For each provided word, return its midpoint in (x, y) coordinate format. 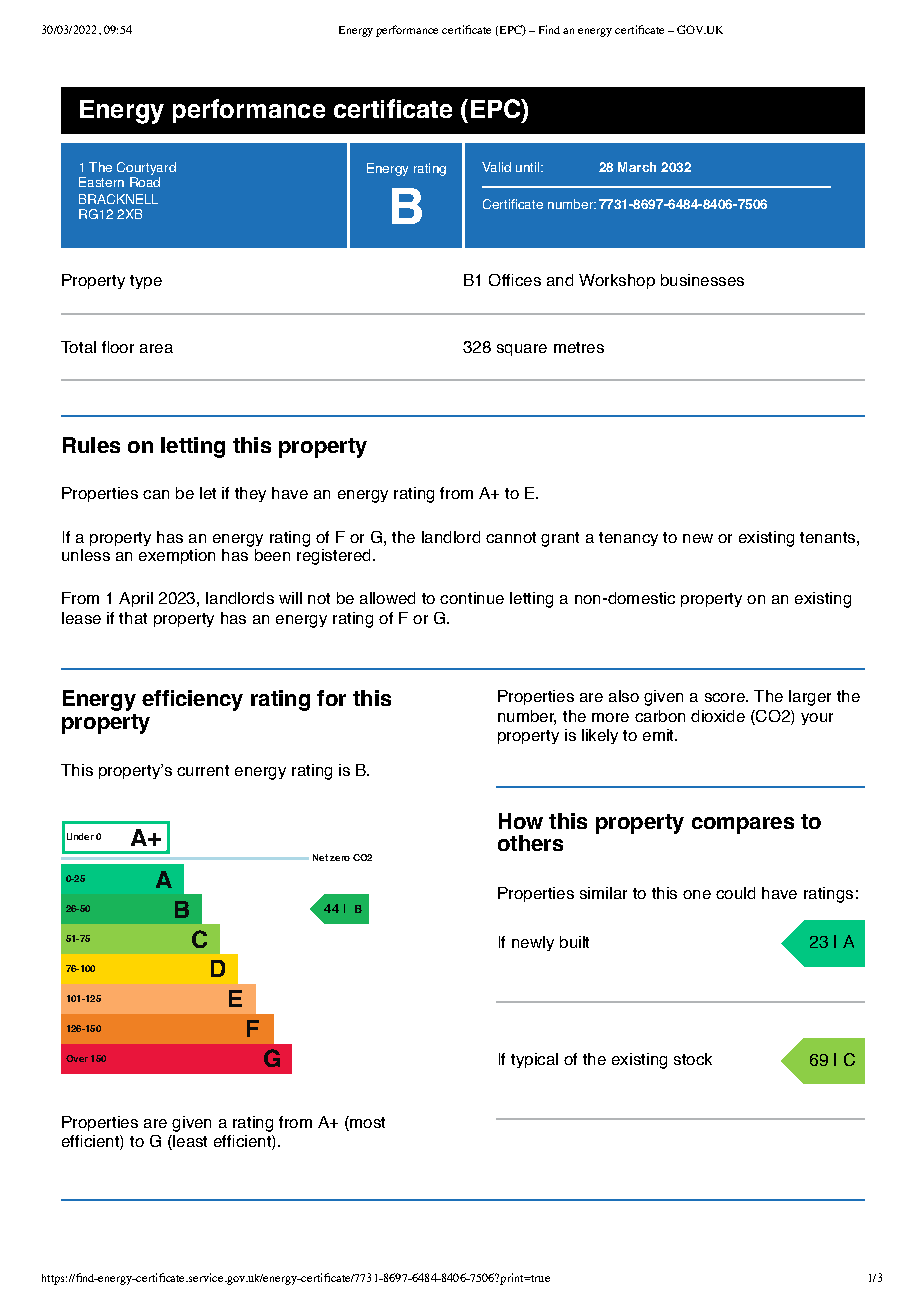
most (366, 1122)
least (189, 1142)
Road (145, 182)
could (735, 893)
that (133, 618)
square (522, 350)
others (530, 843)
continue (472, 598)
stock (693, 1059)
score (726, 697)
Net (320, 857)
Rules (91, 445)
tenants (829, 537)
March (637, 167)
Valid (496, 167)
